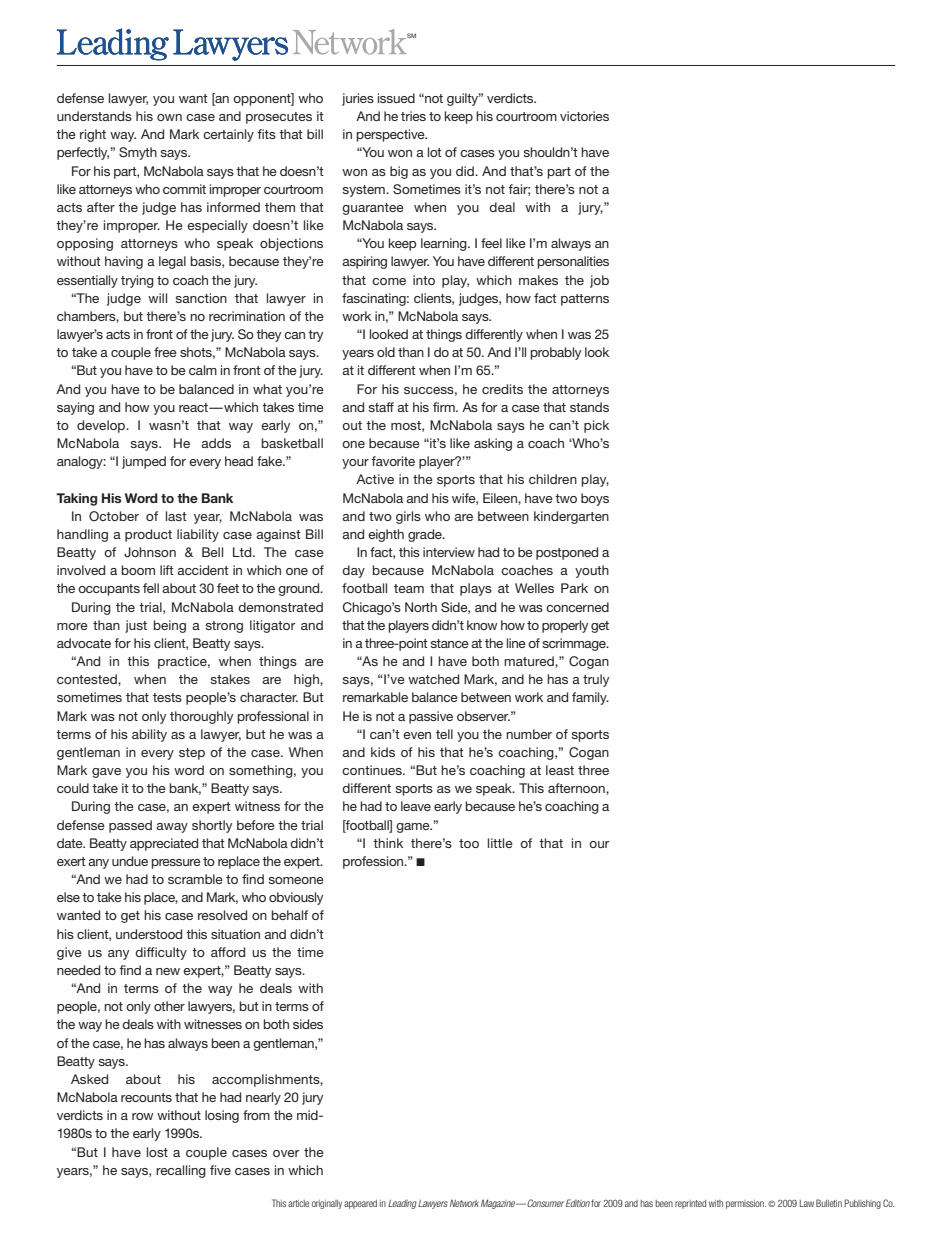 The image size is (952, 1237). Describe the element at coordinates (500, 843) in the page. I see `little` at that location.
